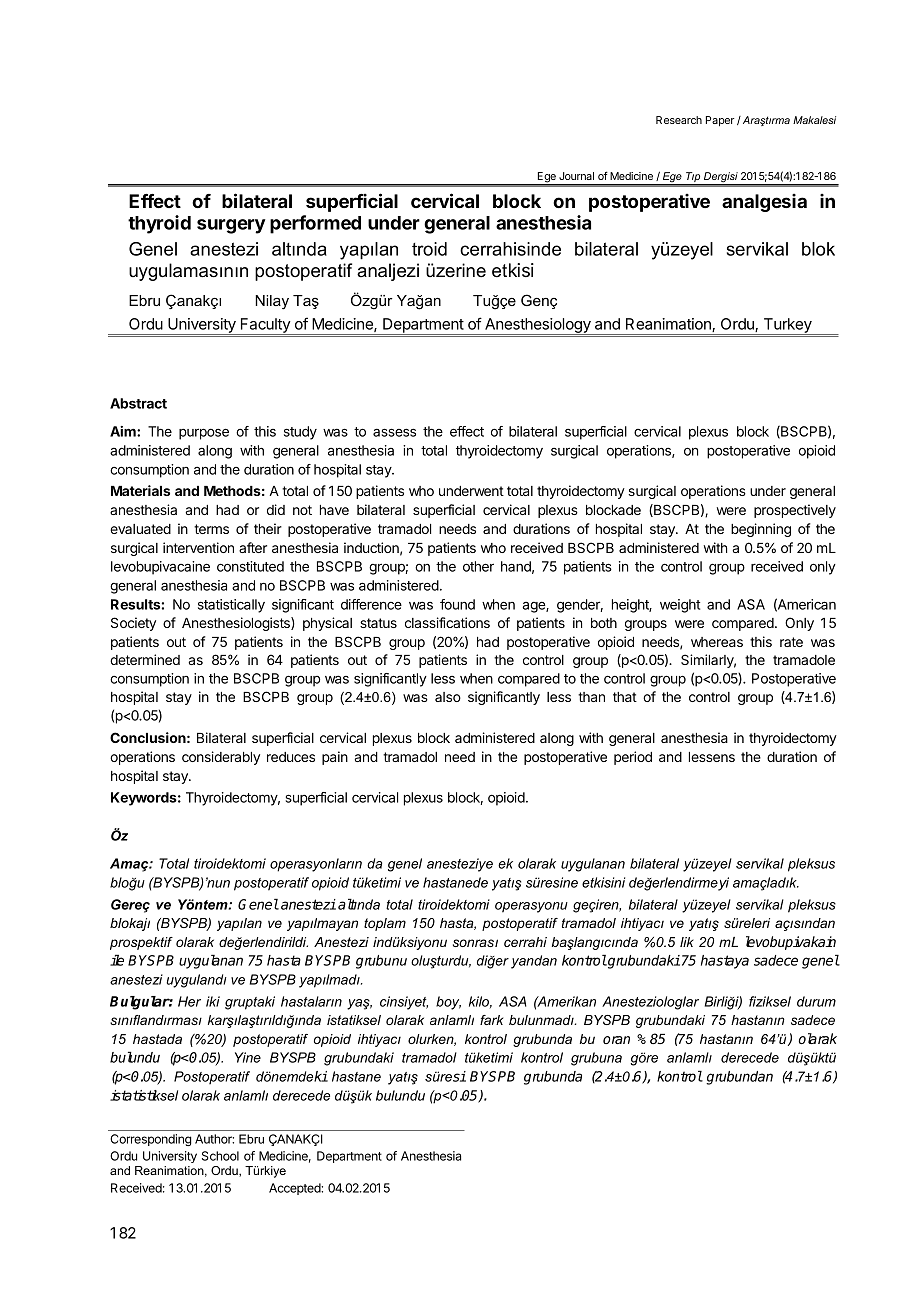 This screenshot has height=1308, width=924. Describe the element at coordinates (220, 1156) in the screenshot. I see `School` at that location.
